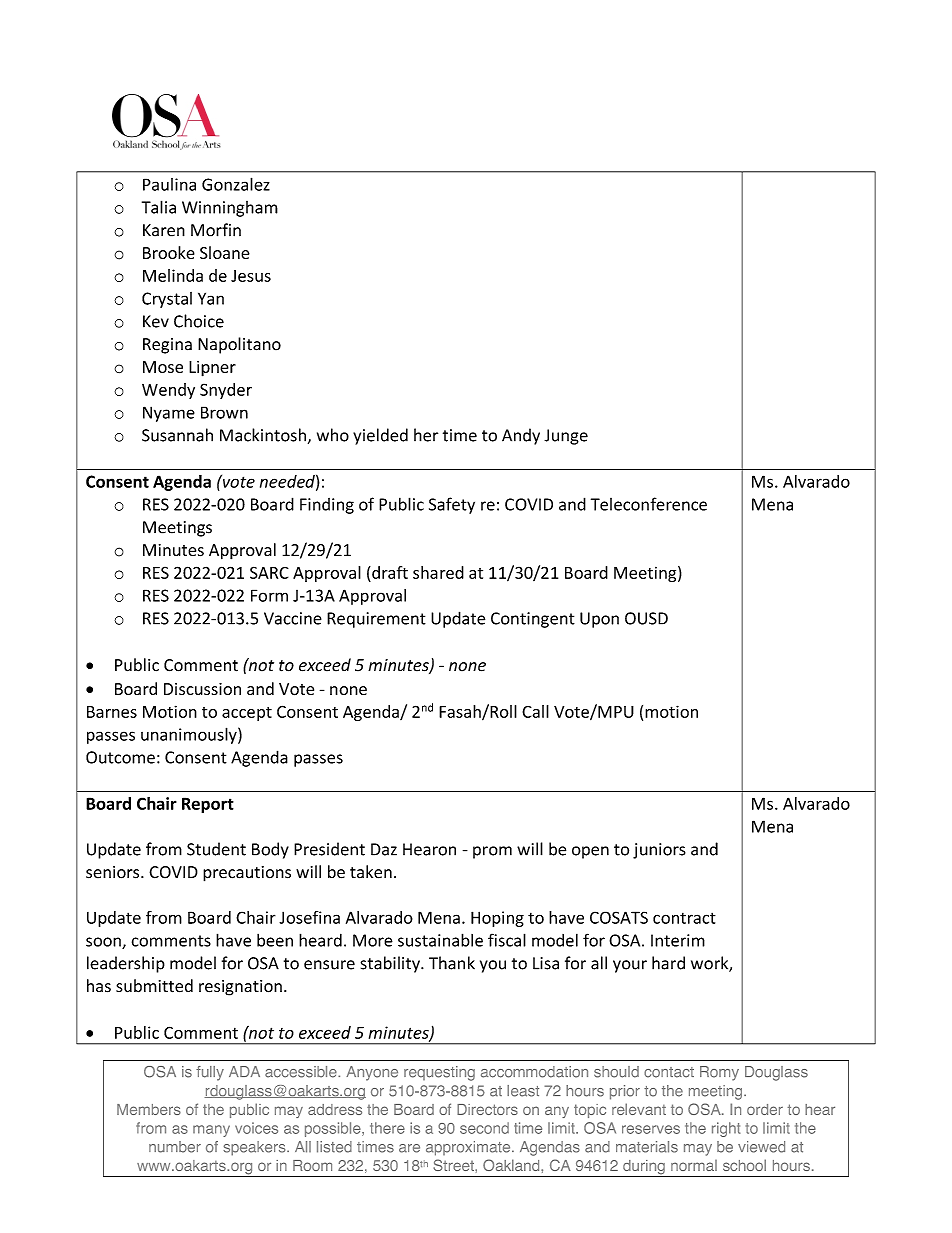  Describe the element at coordinates (521, 436) in the image. I see `Andy` at that location.
